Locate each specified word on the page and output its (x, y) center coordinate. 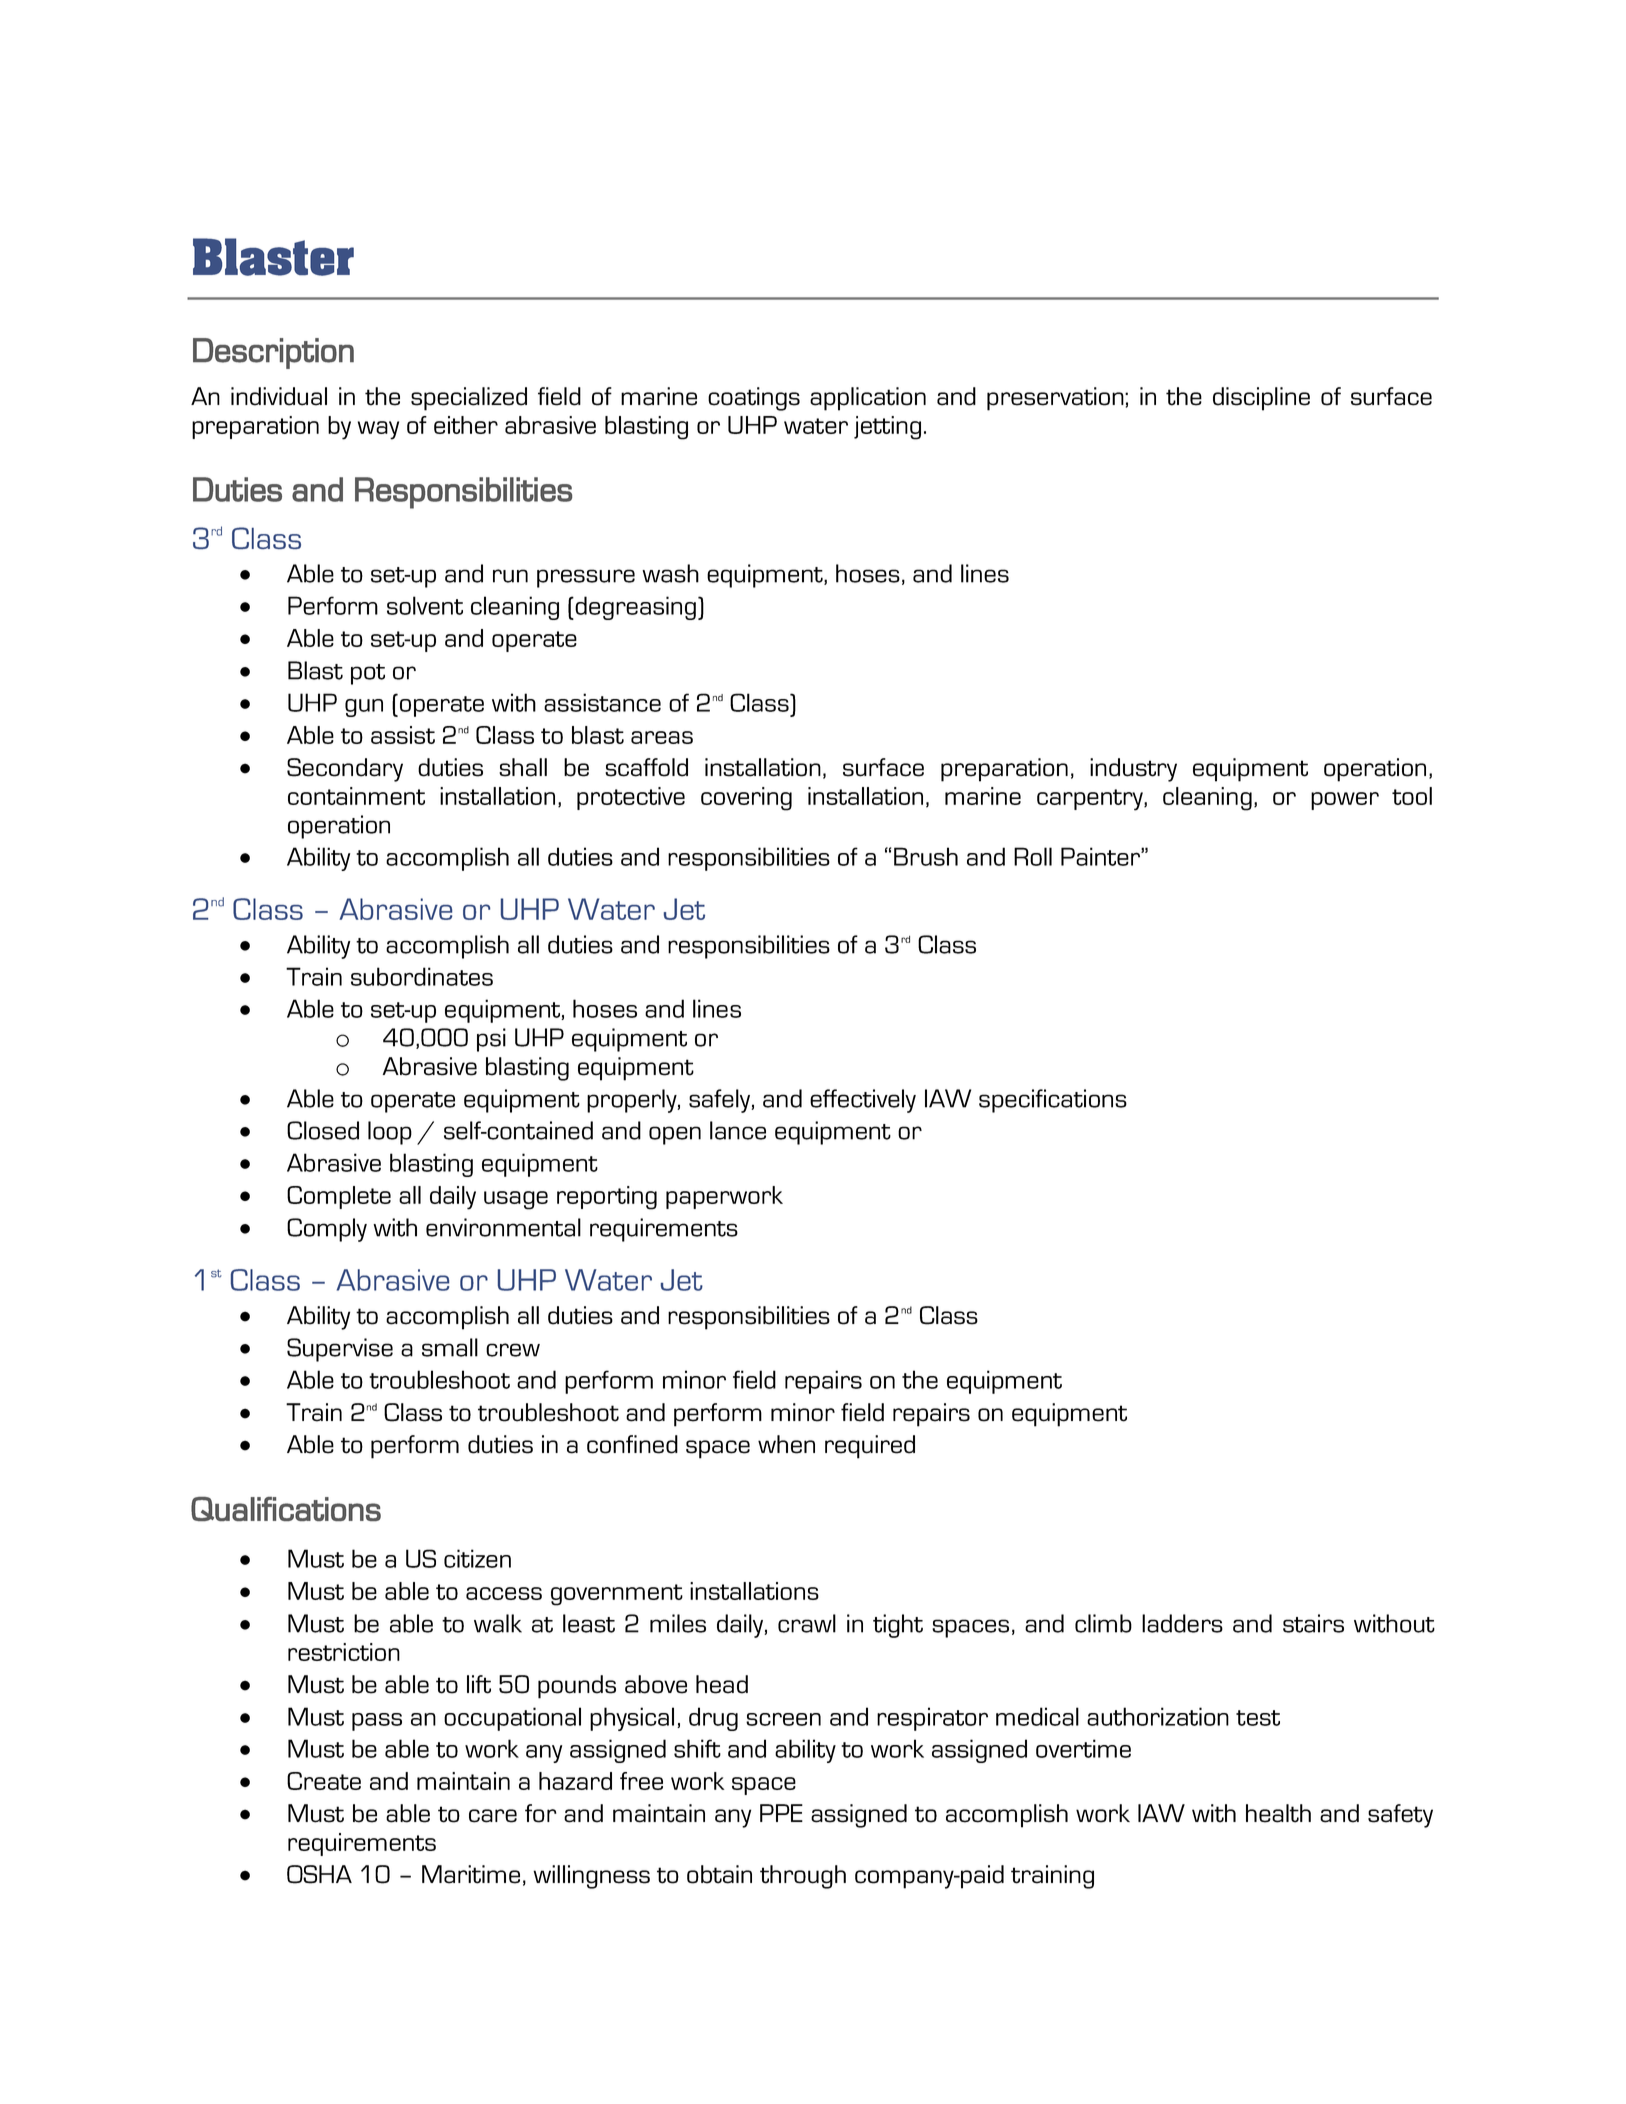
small (450, 1347)
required (870, 1447)
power (1345, 801)
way (378, 430)
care (493, 1816)
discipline (1261, 399)
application (868, 399)
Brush (926, 856)
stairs (1313, 1623)
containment (356, 796)
